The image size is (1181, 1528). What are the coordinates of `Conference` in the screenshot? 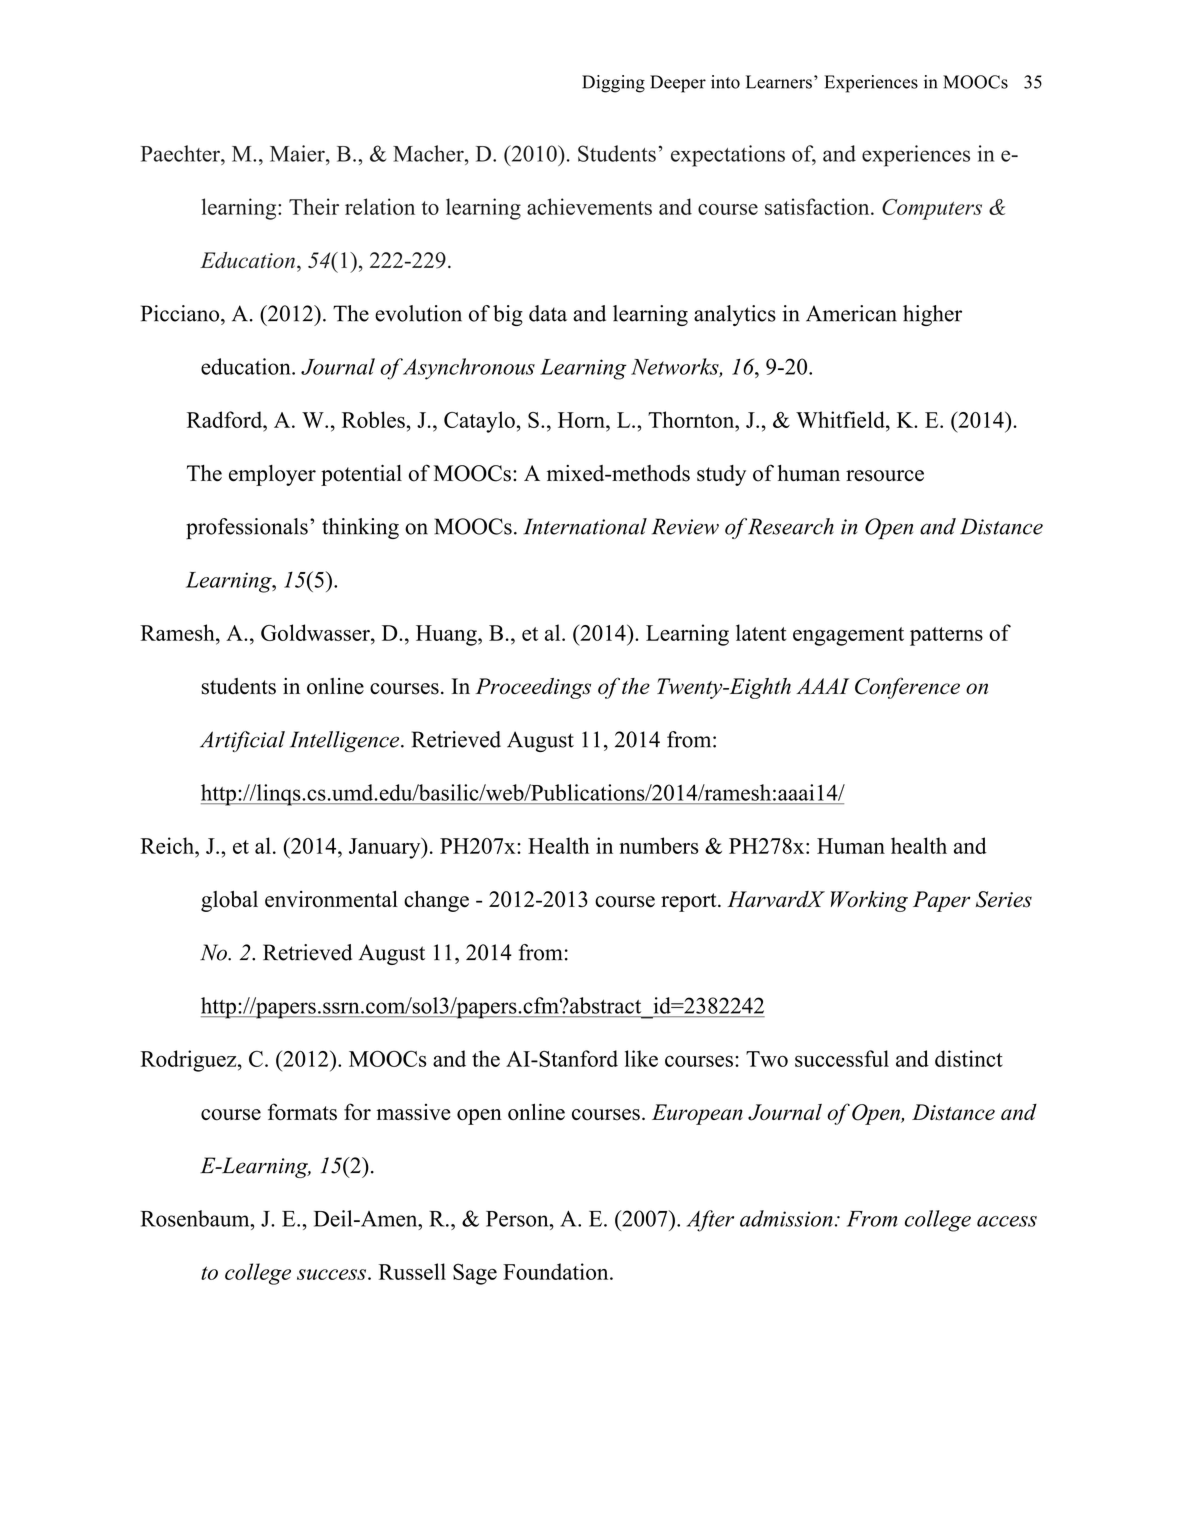 It's located at (907, 688).
